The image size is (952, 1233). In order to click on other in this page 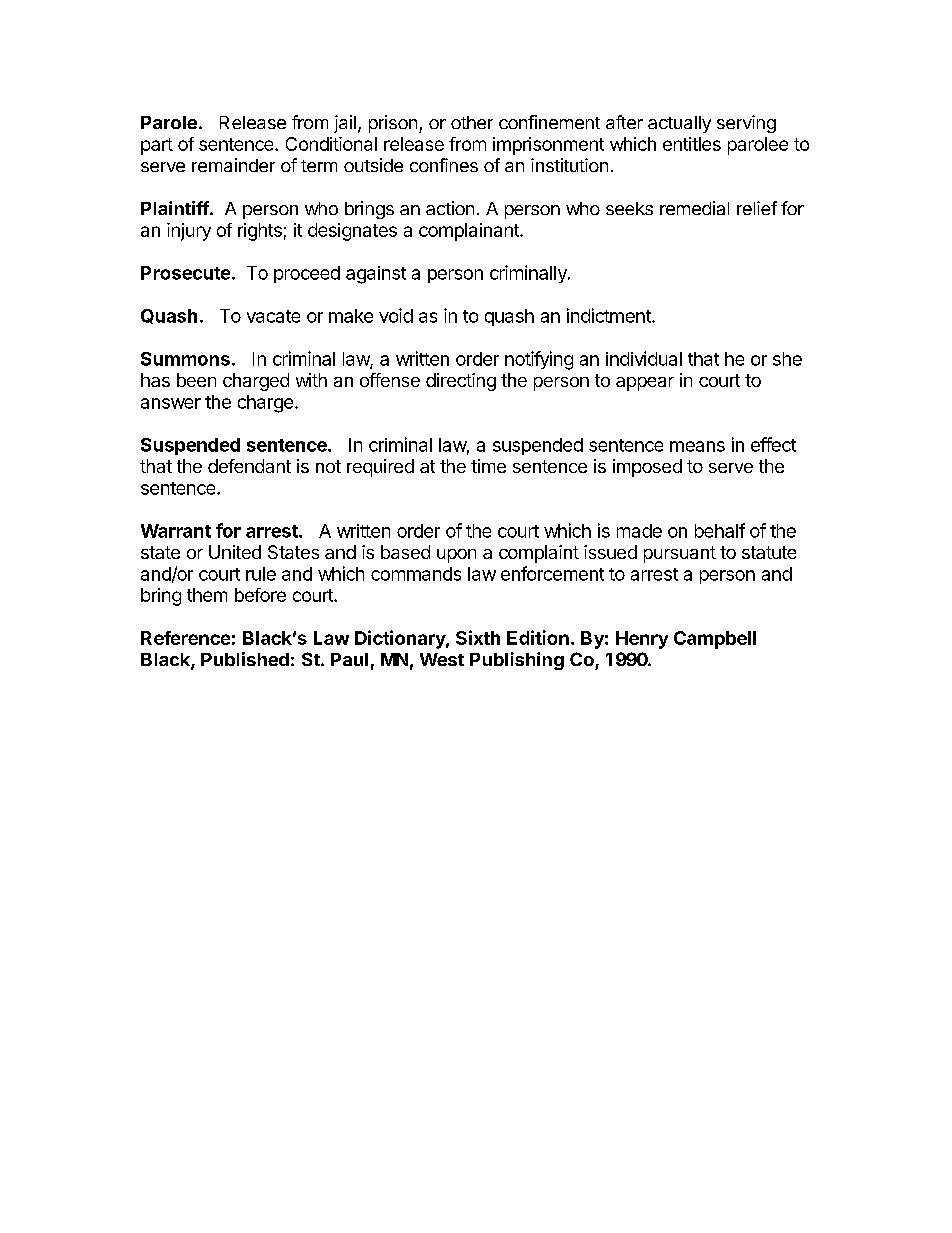, I will do `click(472, 122)`.
